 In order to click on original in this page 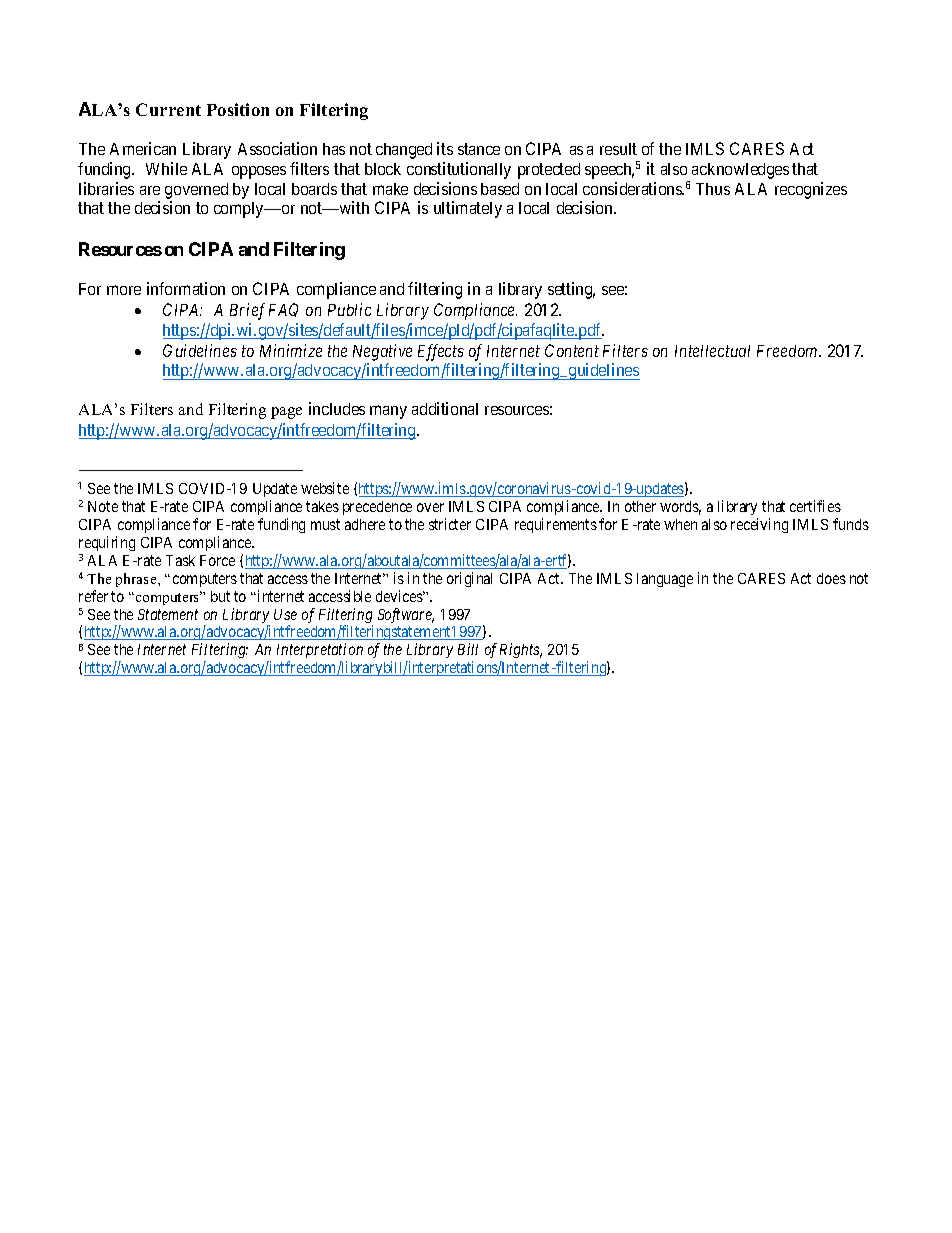, I will do `click(469, 579)`.
